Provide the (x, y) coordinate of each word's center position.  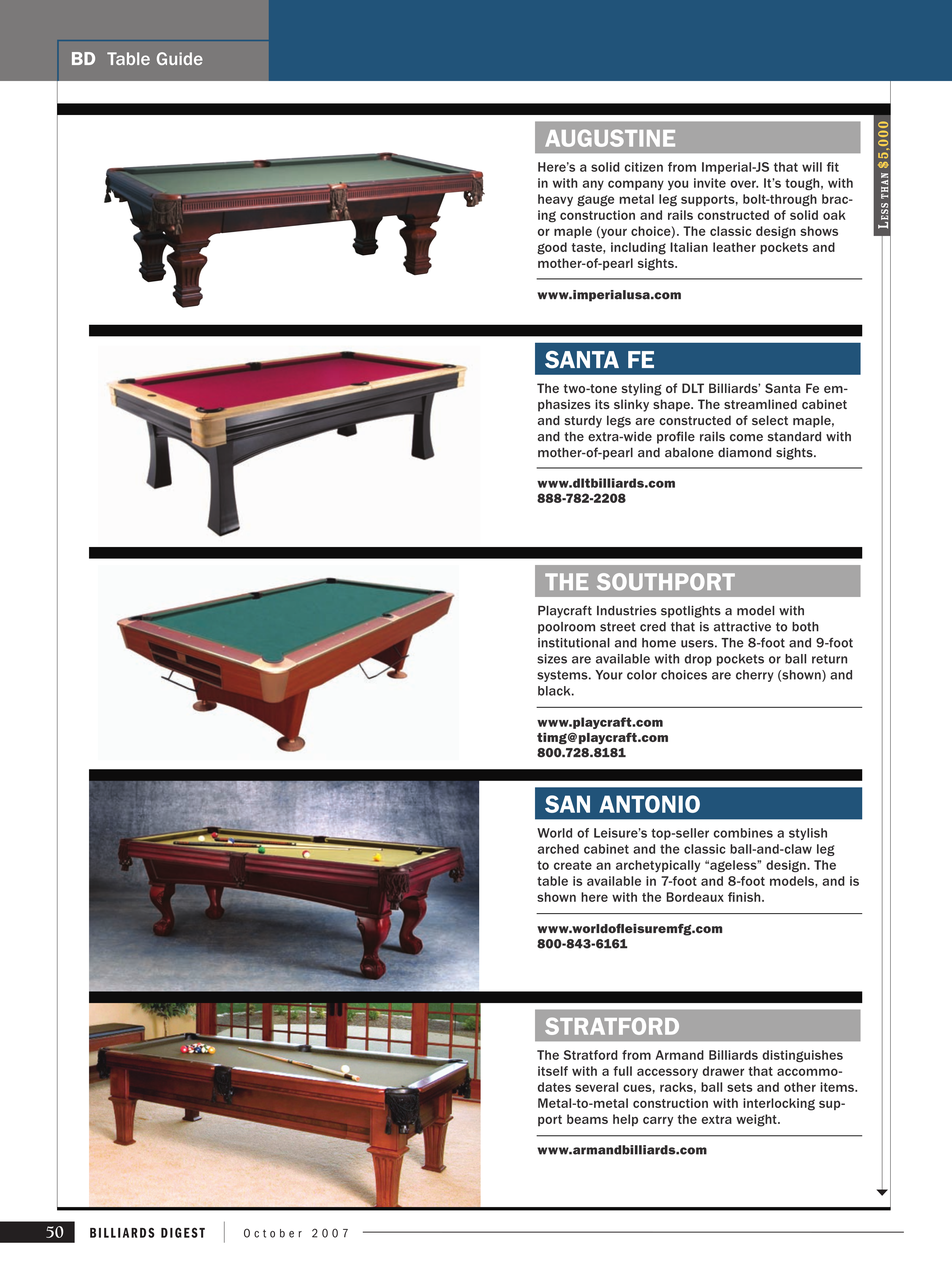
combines (743, 833)
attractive (742, 627)
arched (558, 849)
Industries (627, 611)
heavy (555, 200)
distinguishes (802, 1056)
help (625, 1120)
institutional (574, 643)
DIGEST (183, 1232)
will (812, 167)
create (573, 865)
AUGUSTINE (610, 138)
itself (553, 1071)
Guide (180, 58)
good (552, 248)
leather (734, 247)
